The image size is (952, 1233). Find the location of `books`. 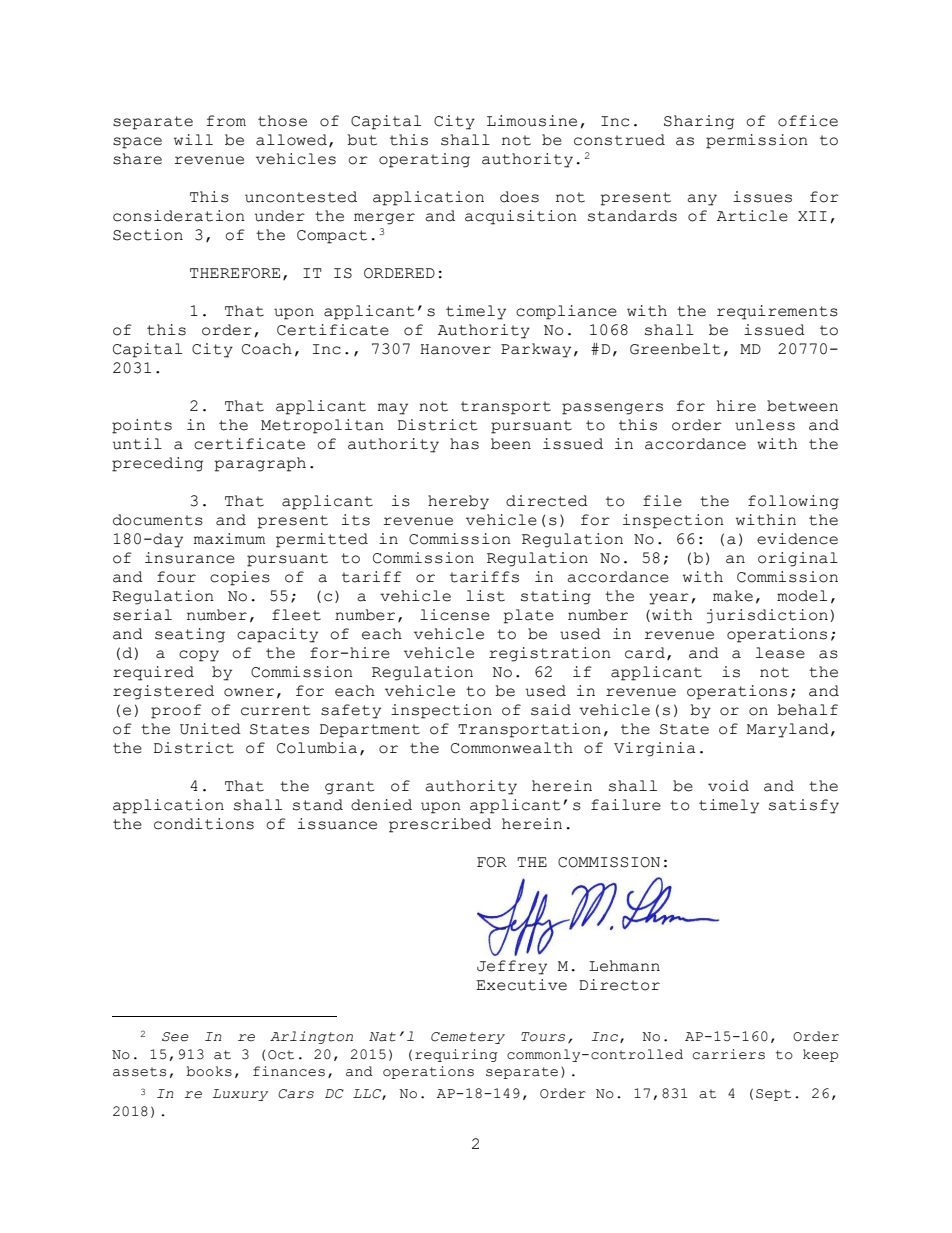

books is located at coordinates (209, 1071).
